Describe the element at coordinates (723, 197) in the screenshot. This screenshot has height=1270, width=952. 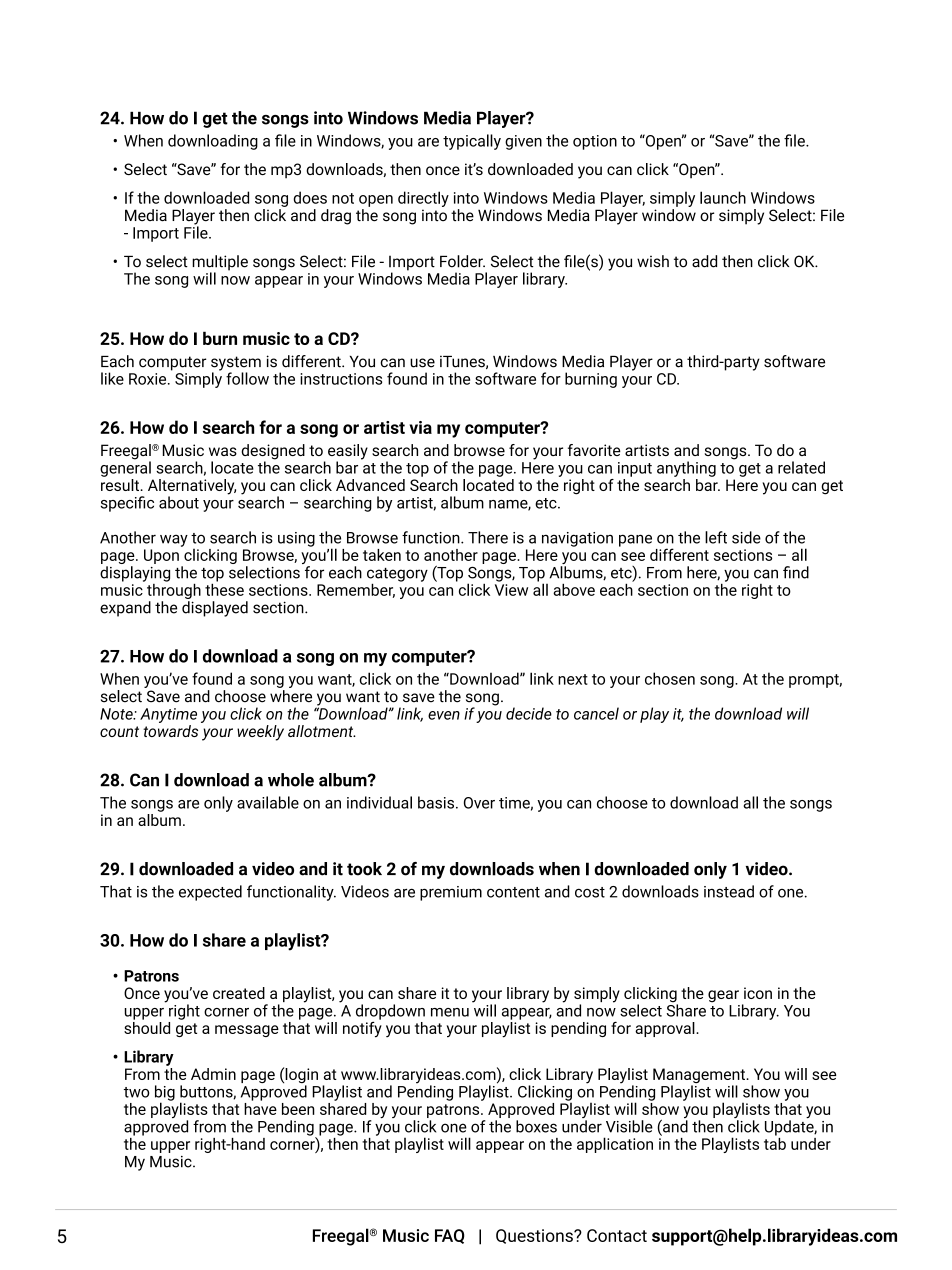
I see `launch` at that location.
